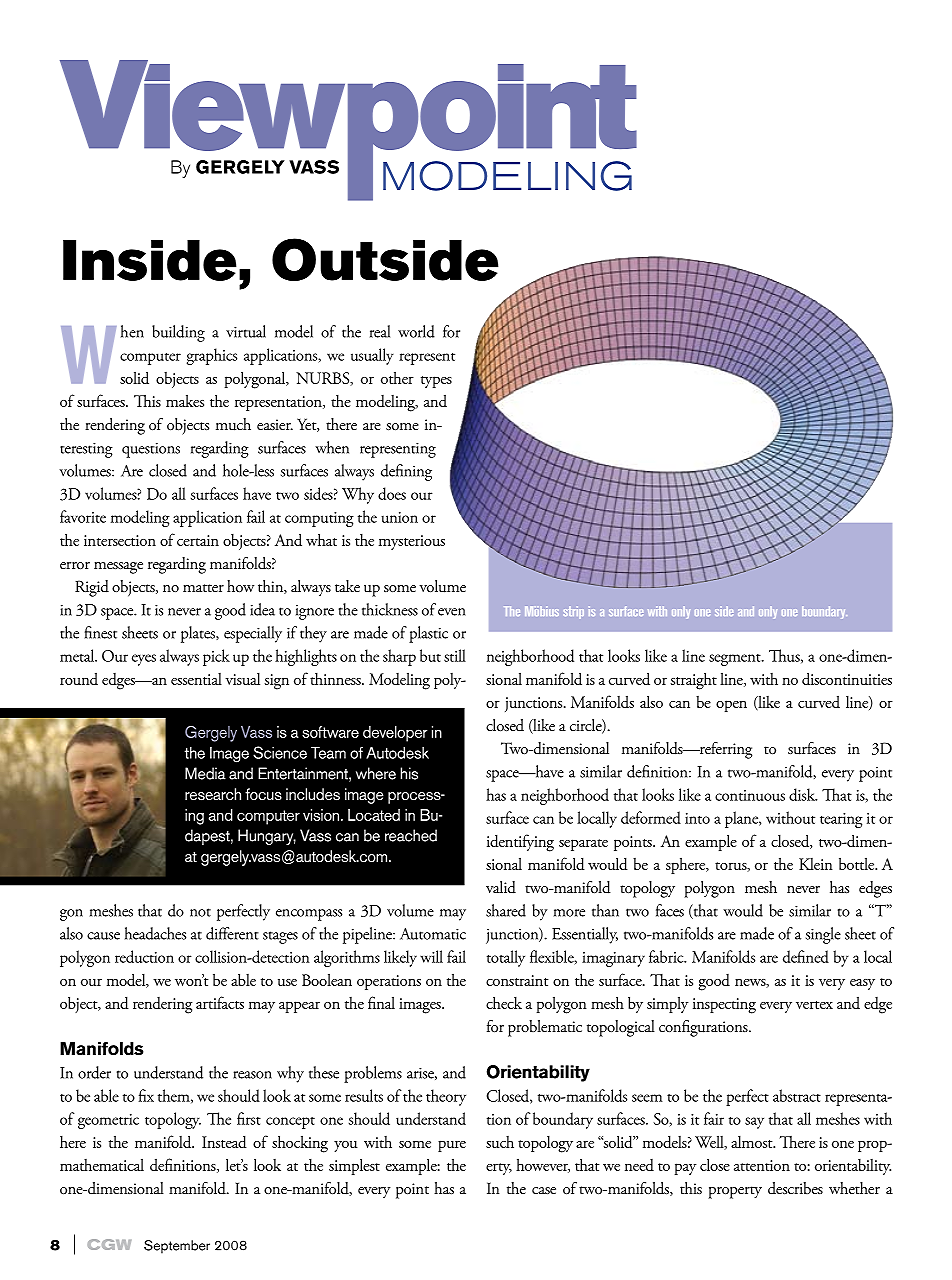 This image has height=1280, width=952. I want to click on types, so click(436, 382).
